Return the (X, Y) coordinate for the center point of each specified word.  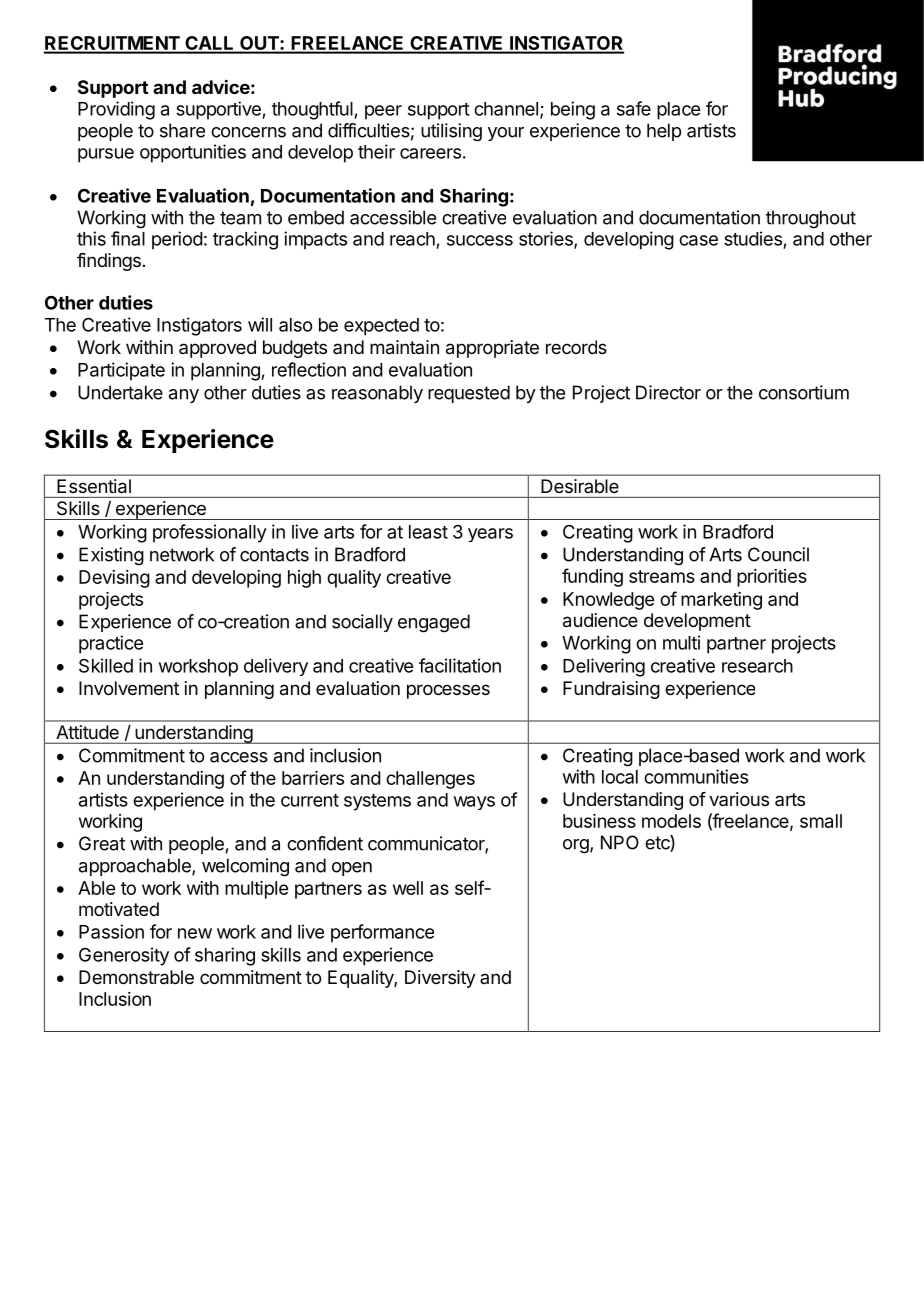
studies (753, 238)
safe (634, 108)
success (480, 240)
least (428, 532)
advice (221, 86)
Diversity (440, 979)
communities (696, 776)
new (195, 933)
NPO (620, 842)
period (177, 240)
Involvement (129, 688)
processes (448, 691)
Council (778, 554)
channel (506, 109)
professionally (210, 533)
